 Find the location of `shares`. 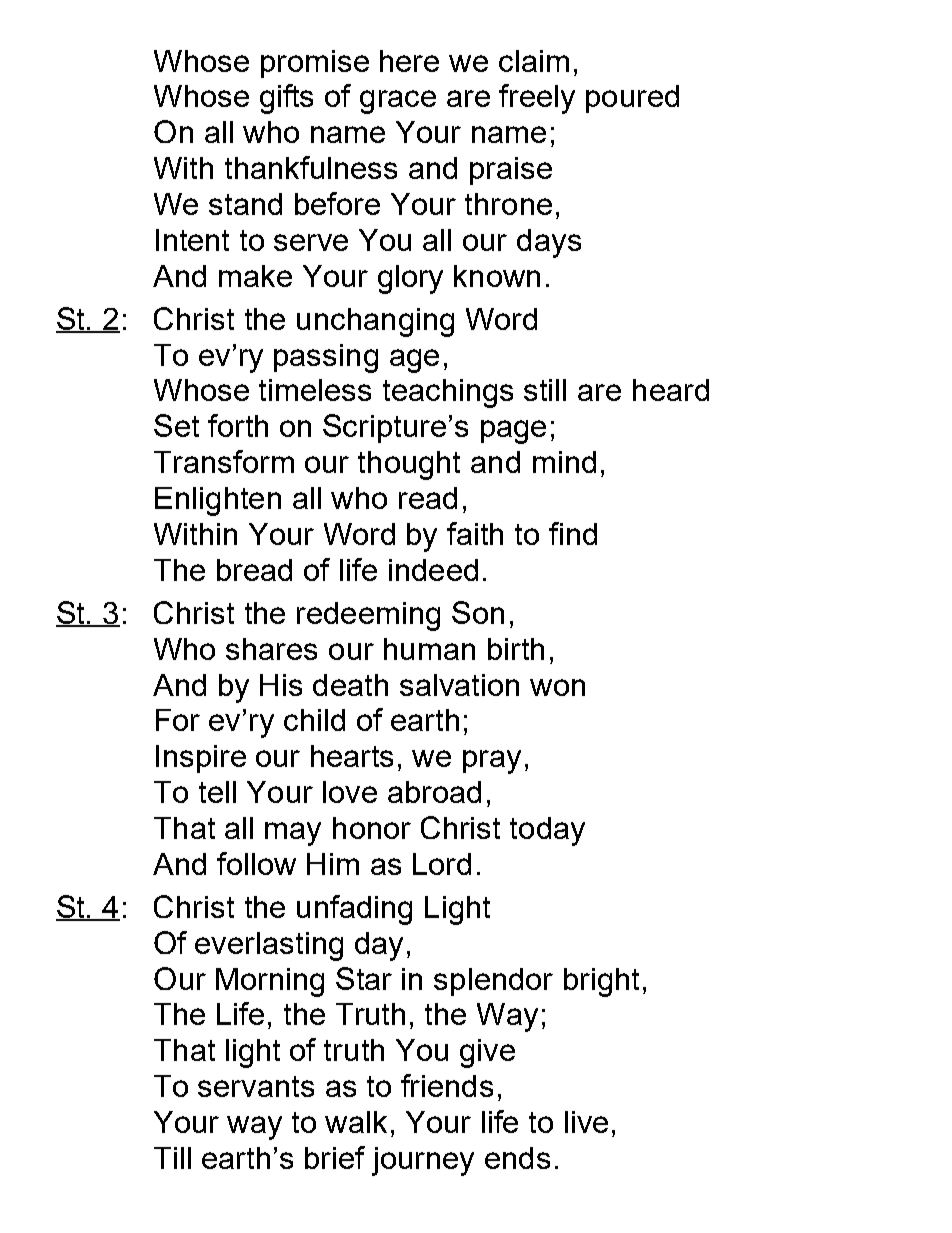

shares is located at coordinates (271, 649).
